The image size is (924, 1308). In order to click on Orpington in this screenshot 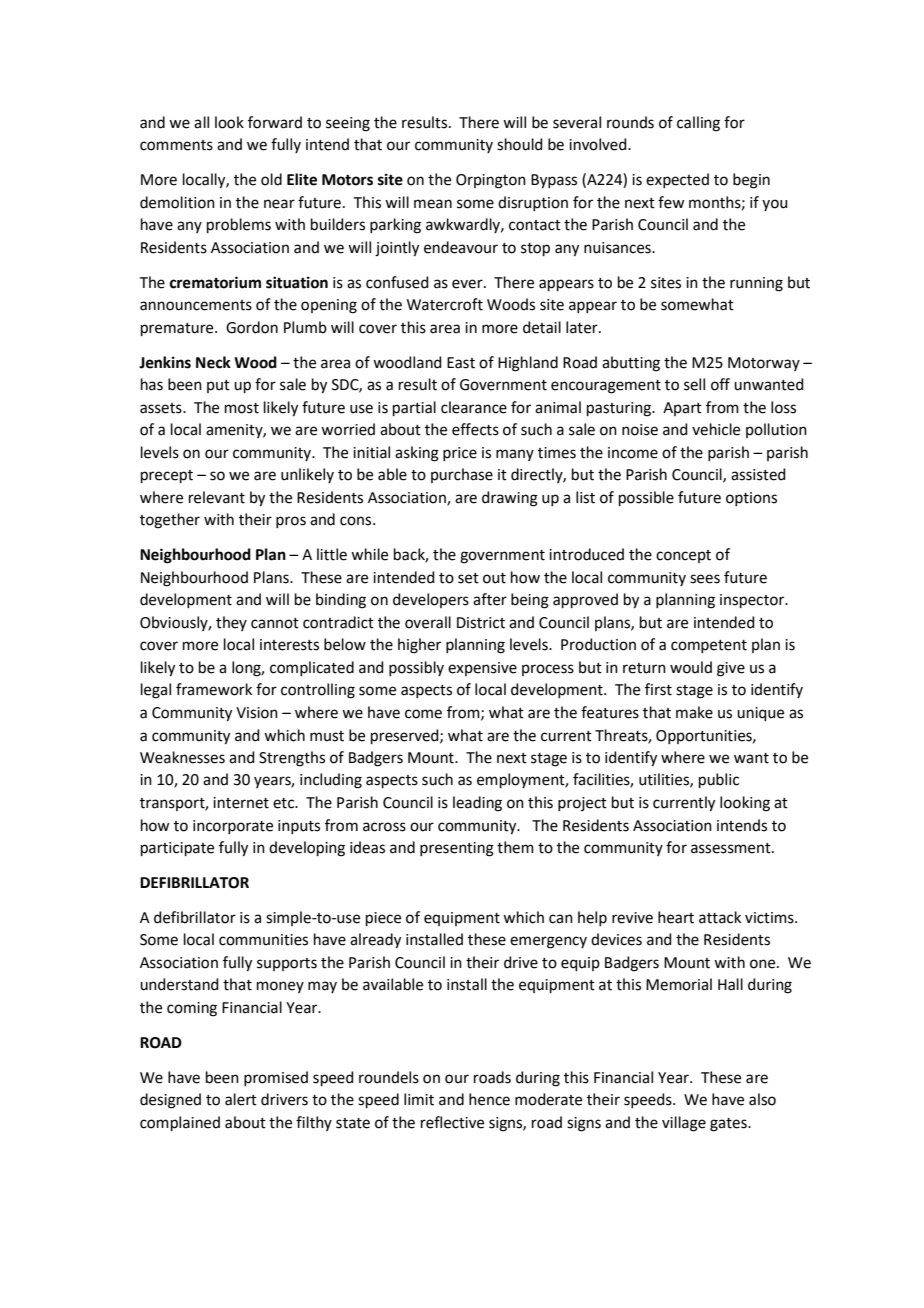, I will do `click(491, 181)`.
